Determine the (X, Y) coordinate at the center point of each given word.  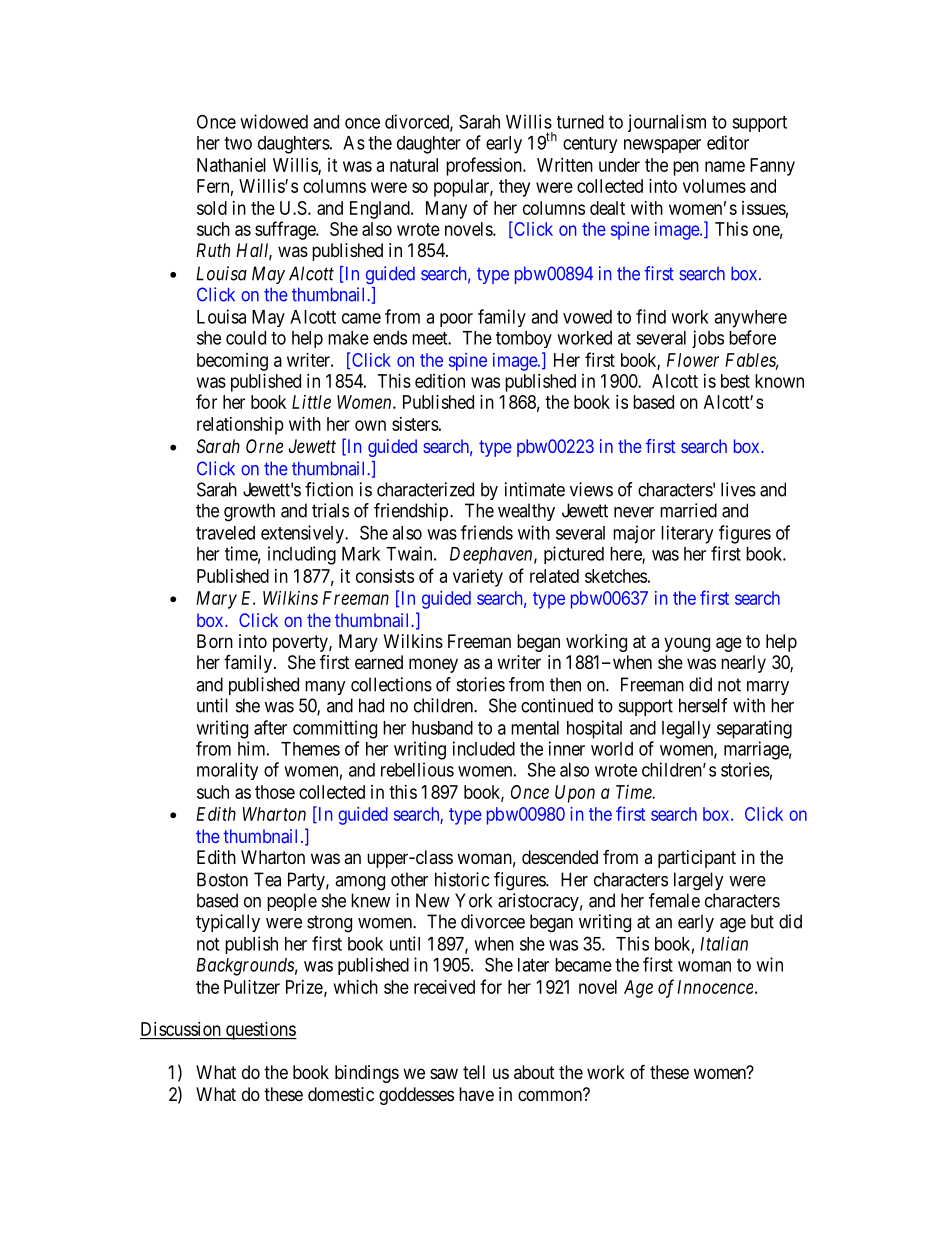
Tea (267, 879)
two (238, 143)
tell (474, 1072)
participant (697, 859)
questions (260, 1031)
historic (462, 879)
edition (440, 381)
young (687, 644)
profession (485, 166)
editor (728, 142)
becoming (232, 362)
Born (215, 641)
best (735, 381)
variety (478, 578)
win (769, 964)
